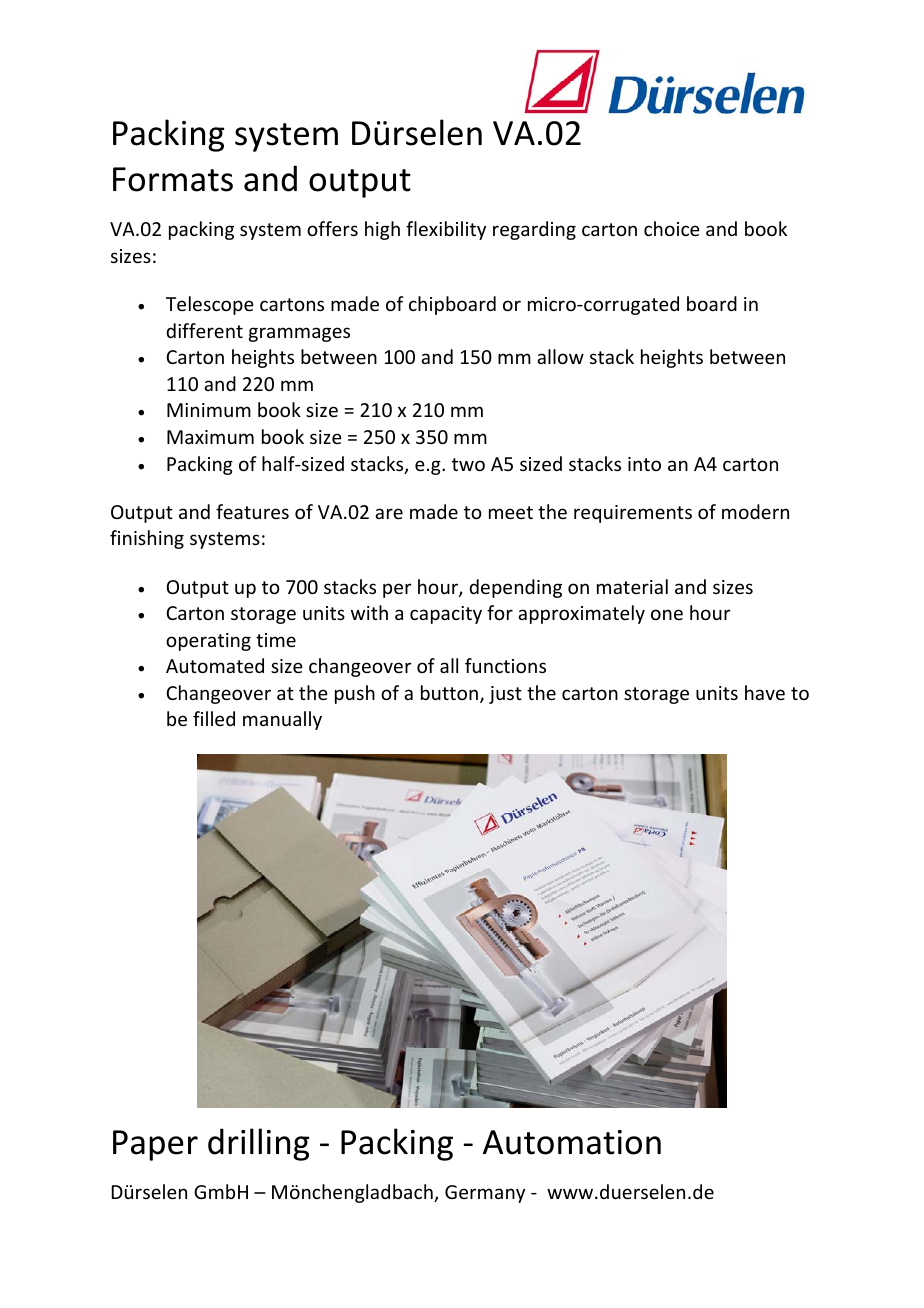  What do you see at coordinates (214, 718) in the screenshot?
I see `filled` at bounding box center [214, 718].
